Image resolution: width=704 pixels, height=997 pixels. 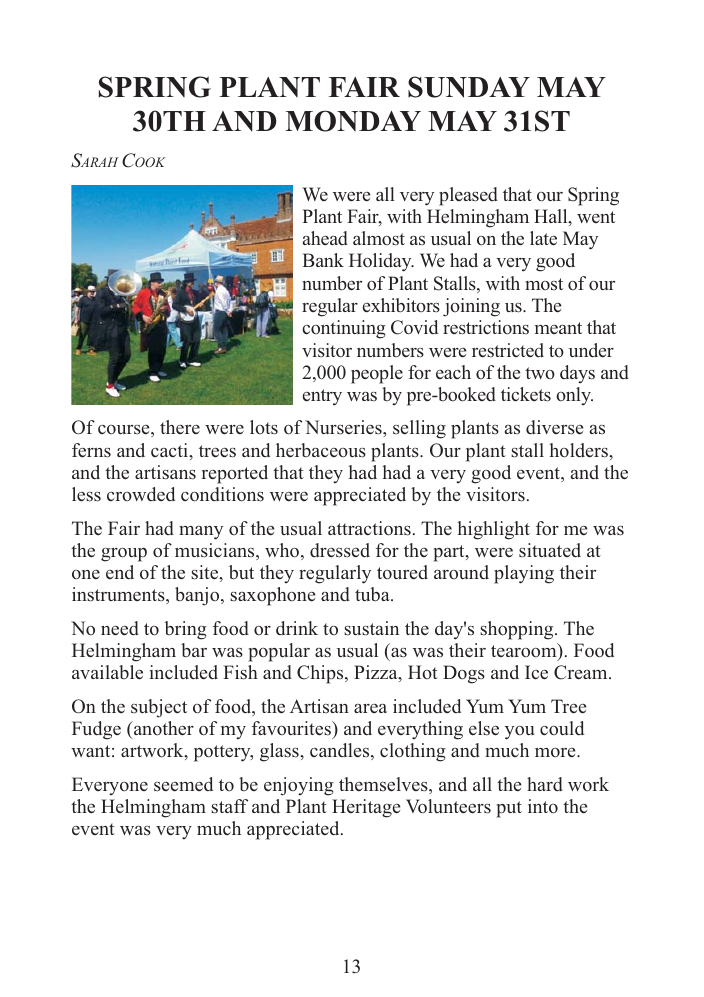 What do you see at coordinates (340, 550) in the document?
I see `dressed` at bounding box center [340, 550].
